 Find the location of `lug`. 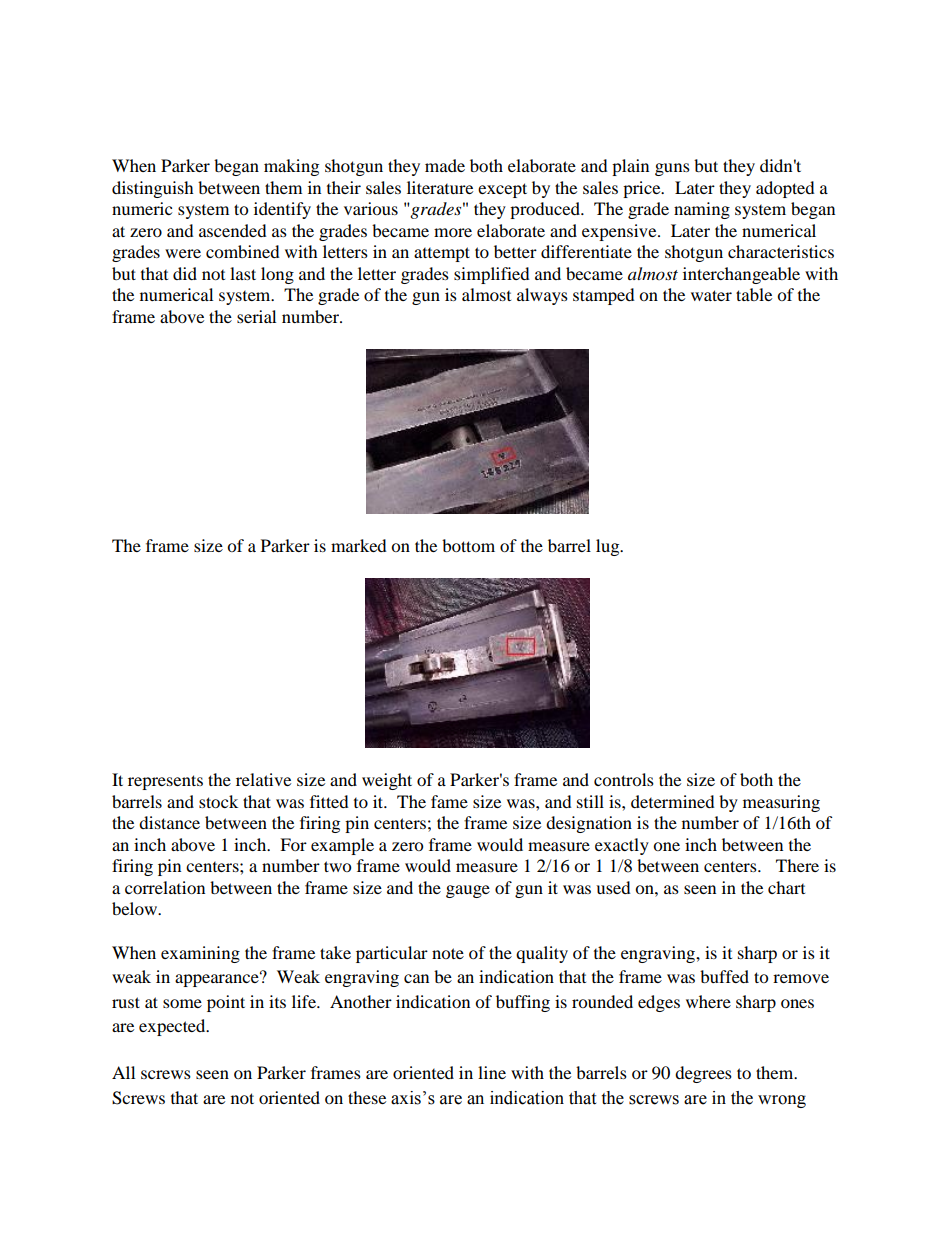

lug is located at coordinates (609, 547).
